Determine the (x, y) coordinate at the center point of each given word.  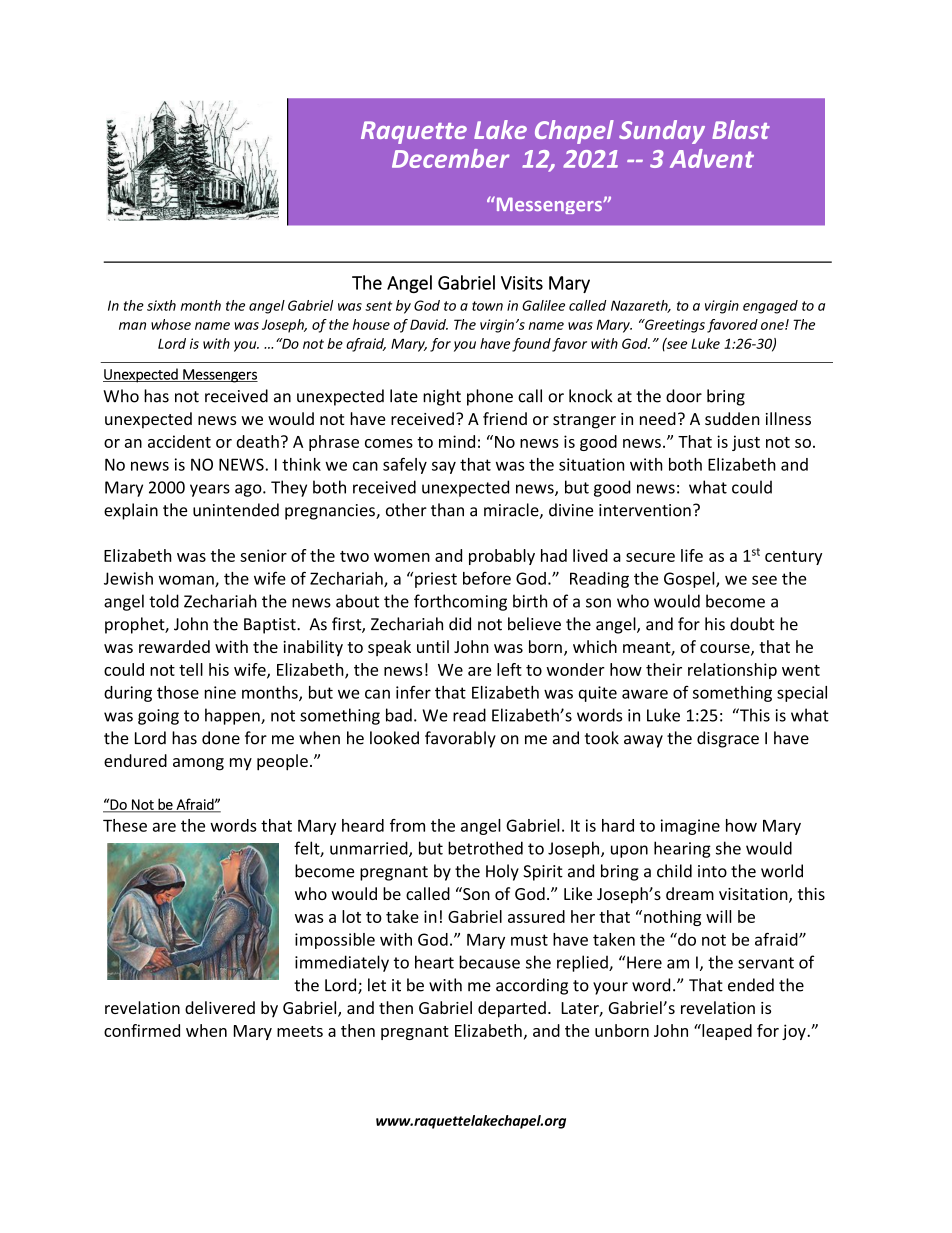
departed (512, 1009)
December (450, 158)
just (746, 443)
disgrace (728, 739)
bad (399, 715)
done (221, 738)
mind (457, 441)
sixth (161, 305)
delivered (220, 1007)
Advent (712, 158)
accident (179, 441)
